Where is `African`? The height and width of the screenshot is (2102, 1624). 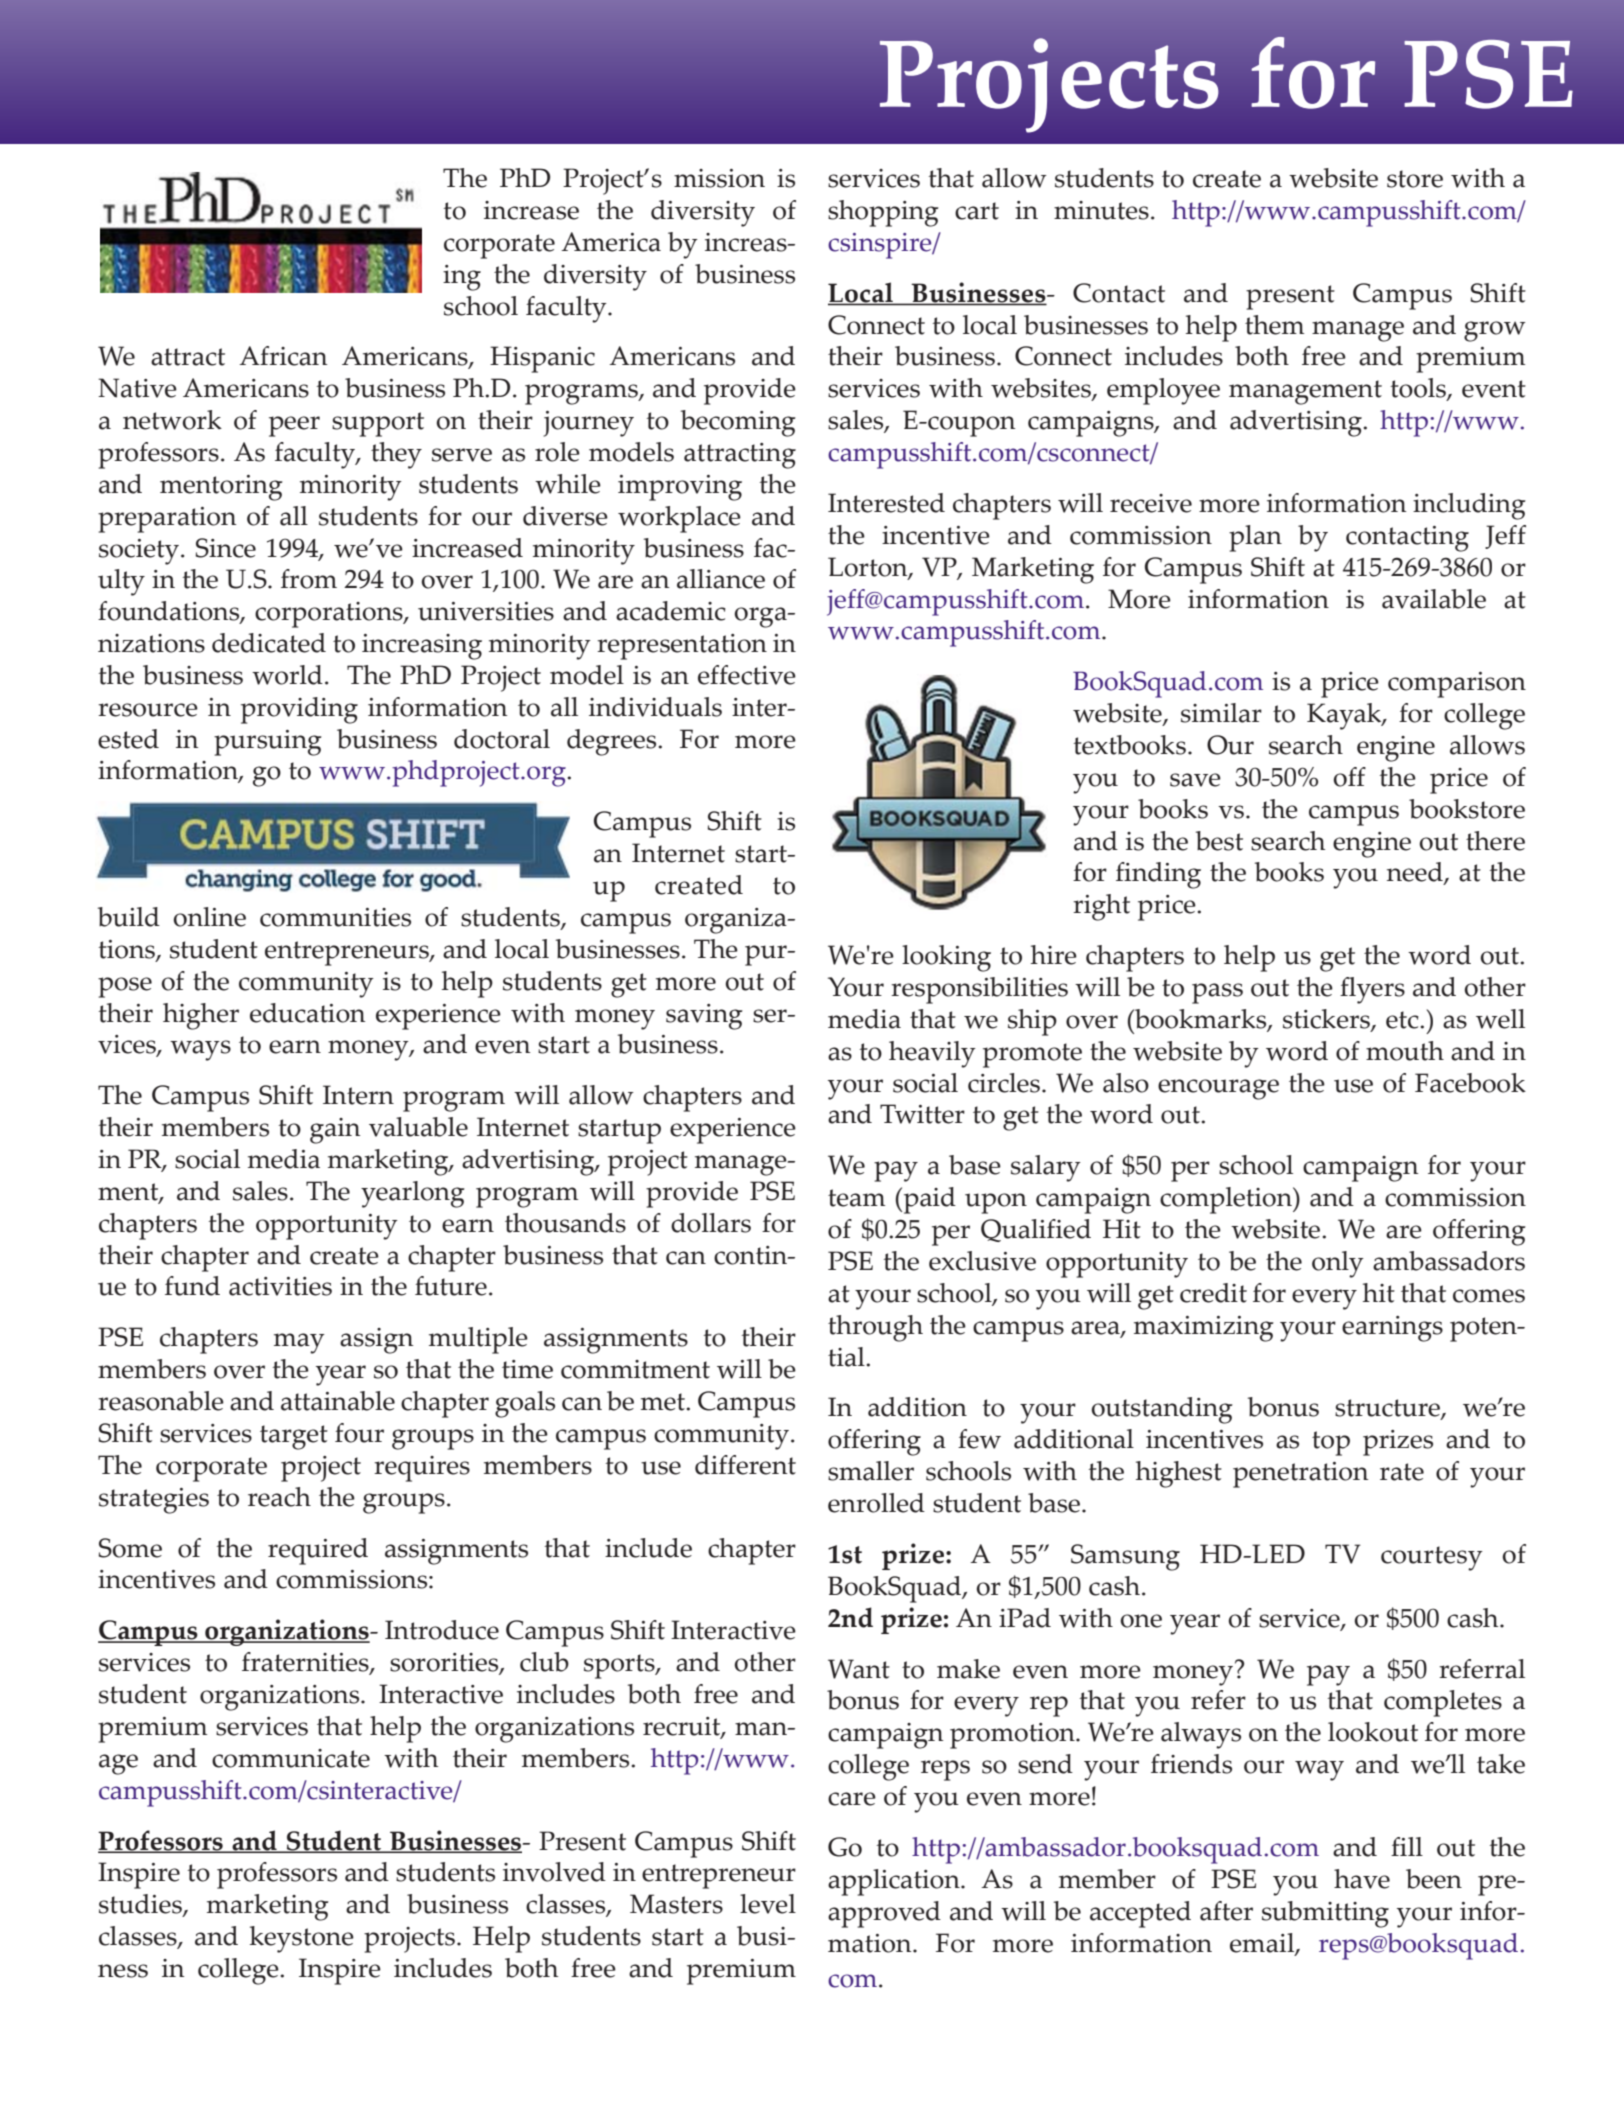
African is located at coordinates (283, 356).
